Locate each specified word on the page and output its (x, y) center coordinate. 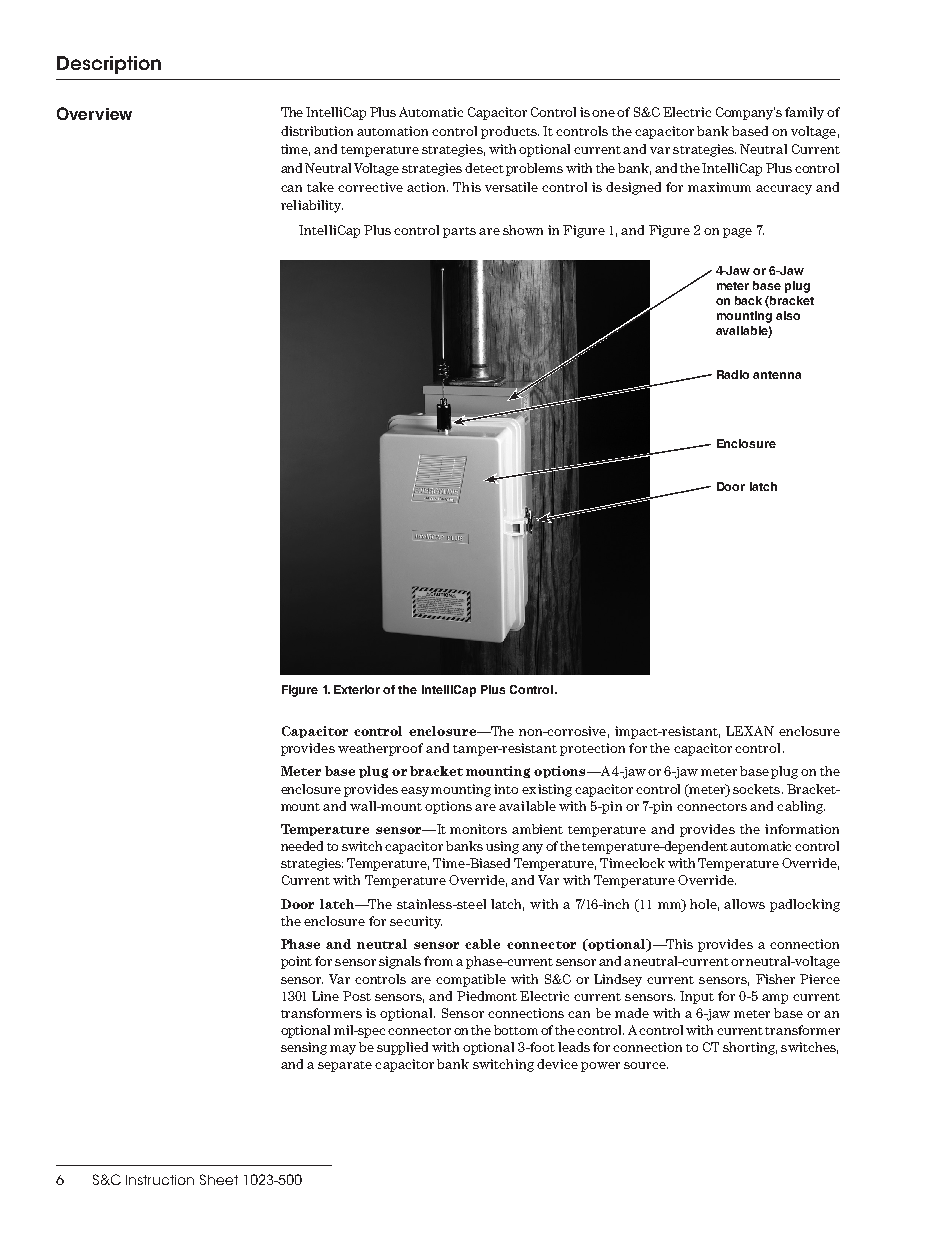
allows (744, 904)
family (804, 113)
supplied (402, 1048)
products (510, 132)
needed (302, 846)
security (416, 922)
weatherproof (380, 749)
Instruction (160, 1180)
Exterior (357, 689)
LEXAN (750, 731)
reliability (312, 206)
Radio (733, 374)
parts (459, 232)
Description (109, 65)
